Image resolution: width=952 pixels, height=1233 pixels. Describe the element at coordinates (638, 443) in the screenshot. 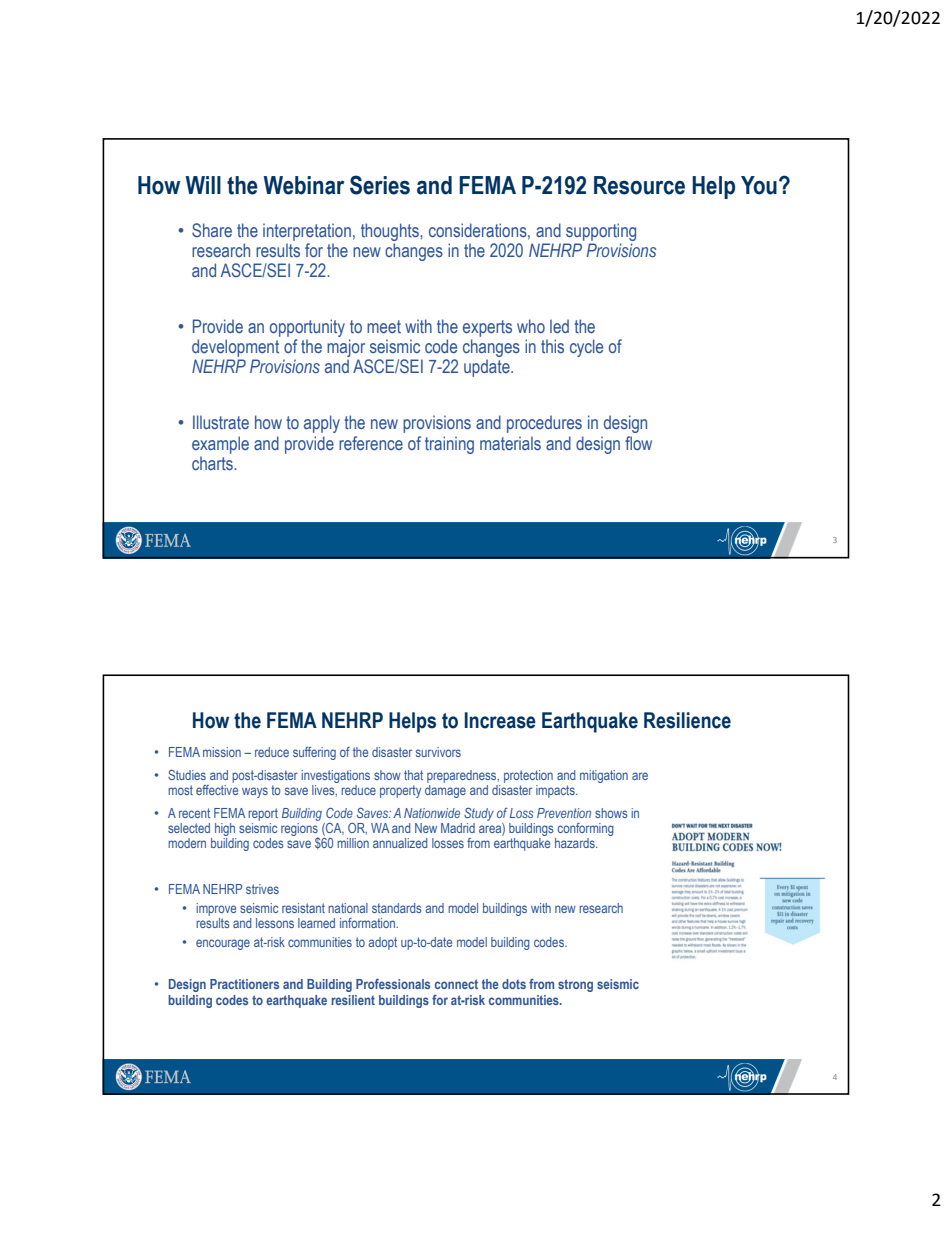

I see `flow` at that location.
